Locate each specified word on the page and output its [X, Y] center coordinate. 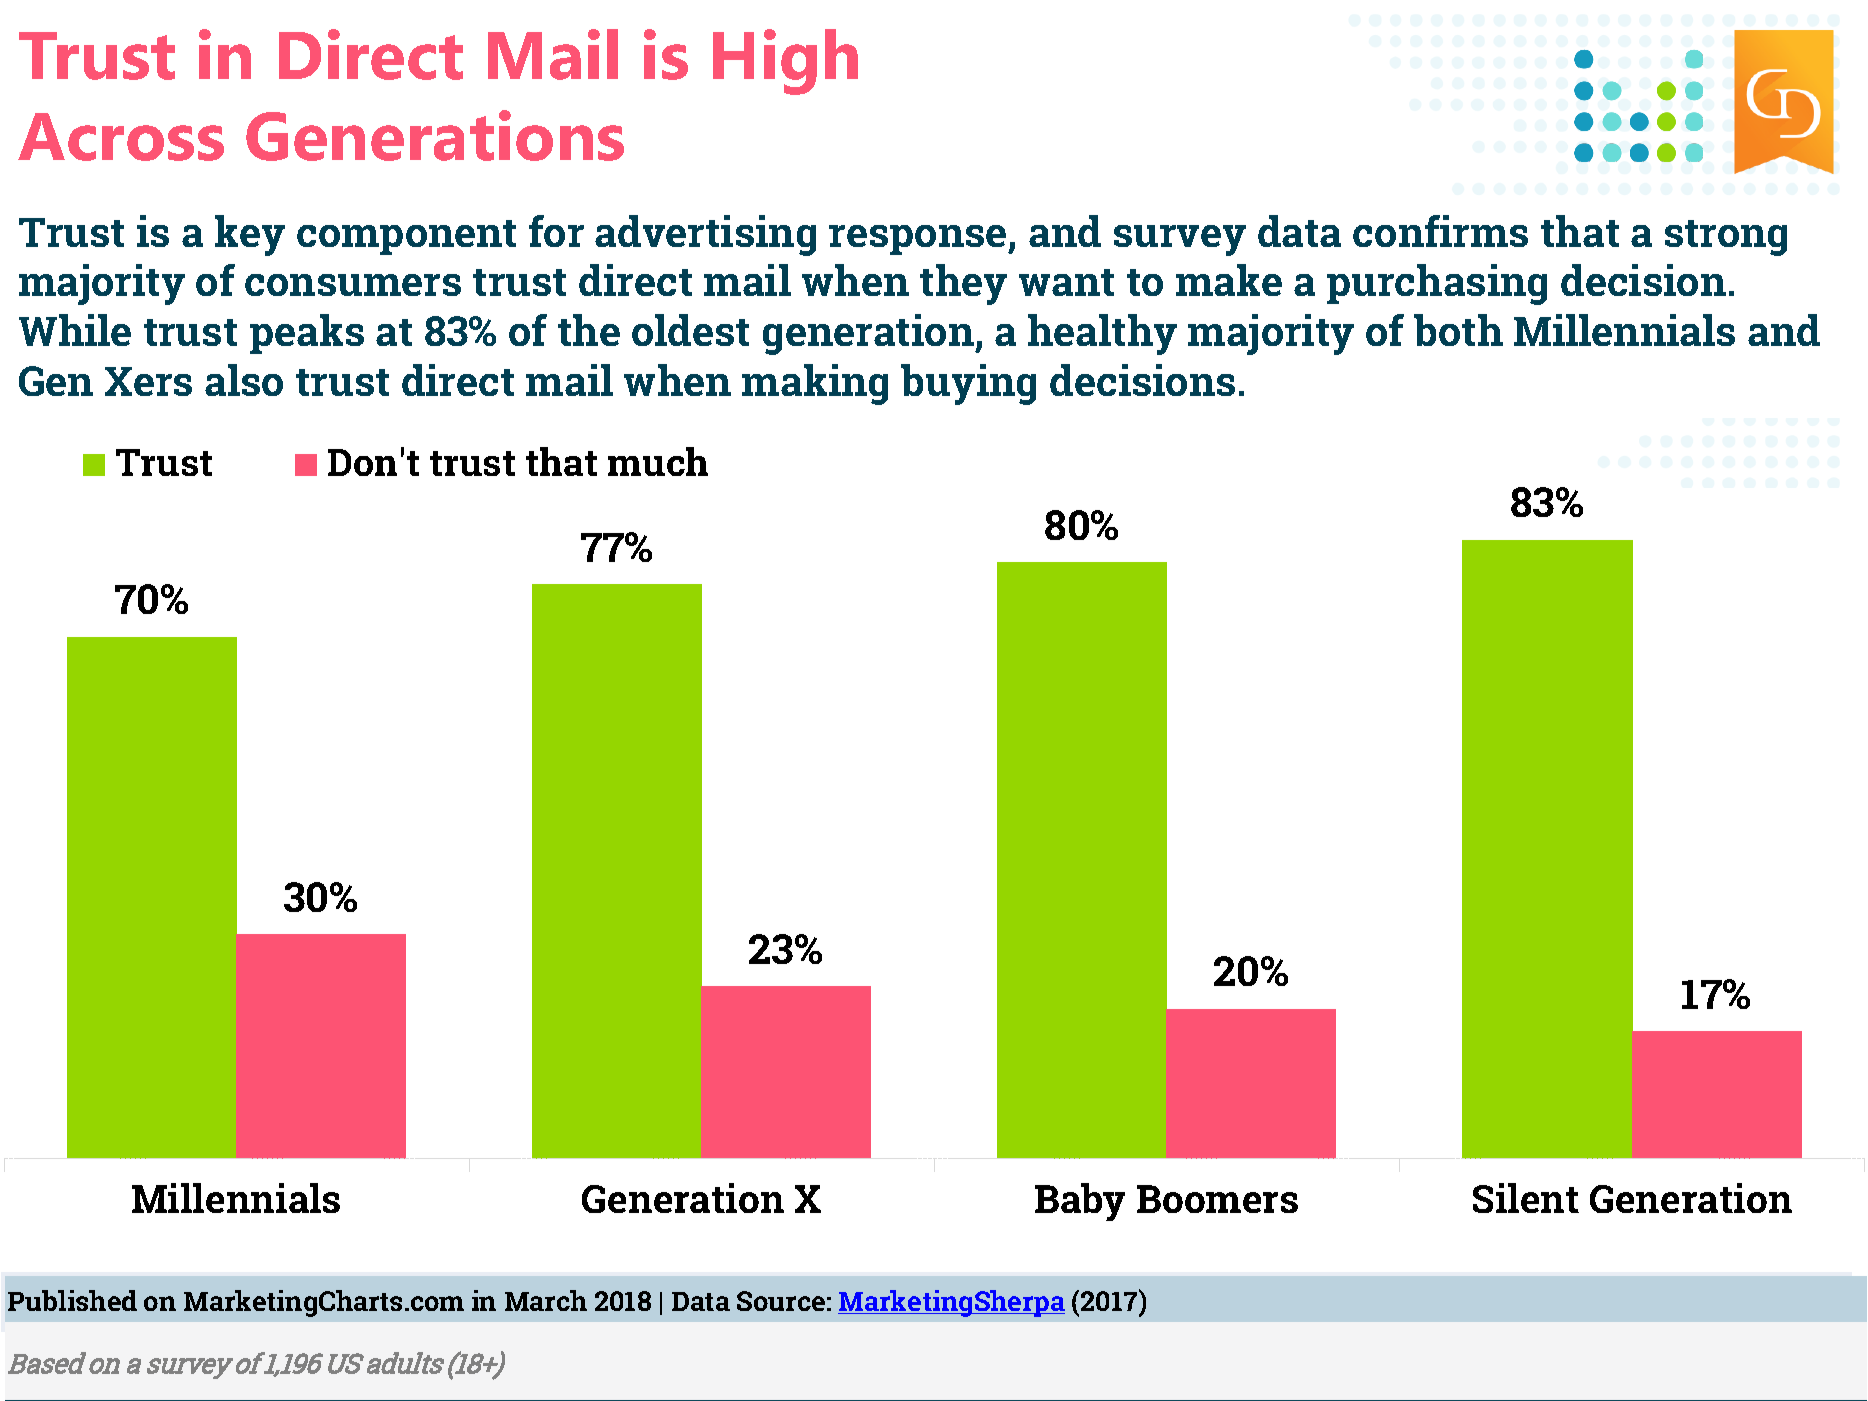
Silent [1526, 1198]
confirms [1440, 231]
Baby [1080, 1202]
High [785, 62]
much [658, 461]
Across [121, 137]
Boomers [1217, 1199]
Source [781, 1301]
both [1458, 330]
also [244, 380]
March [546, 1300]
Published [72, 1300]
